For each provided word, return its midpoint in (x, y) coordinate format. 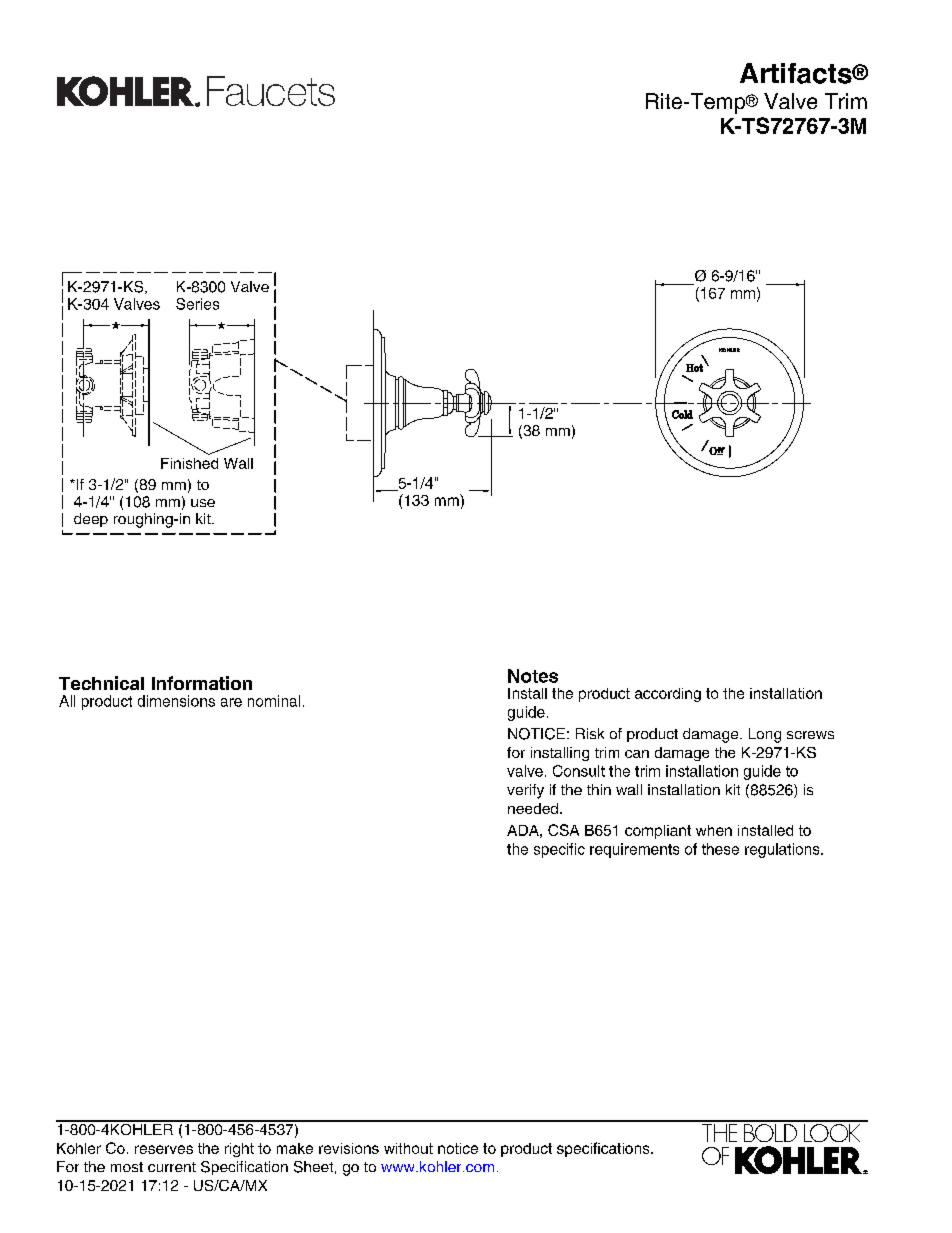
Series (197, 304)
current (172, 1167)
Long (765, 735)
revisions (349, 1148)
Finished (189, 463)
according (668, 695)
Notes (533, 676)
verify (525, 791)
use (203, 503)
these (720, 849)
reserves (164, 1149)
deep (91, 520)
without (408, 1148)
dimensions (176, 701)
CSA (563, 830)
